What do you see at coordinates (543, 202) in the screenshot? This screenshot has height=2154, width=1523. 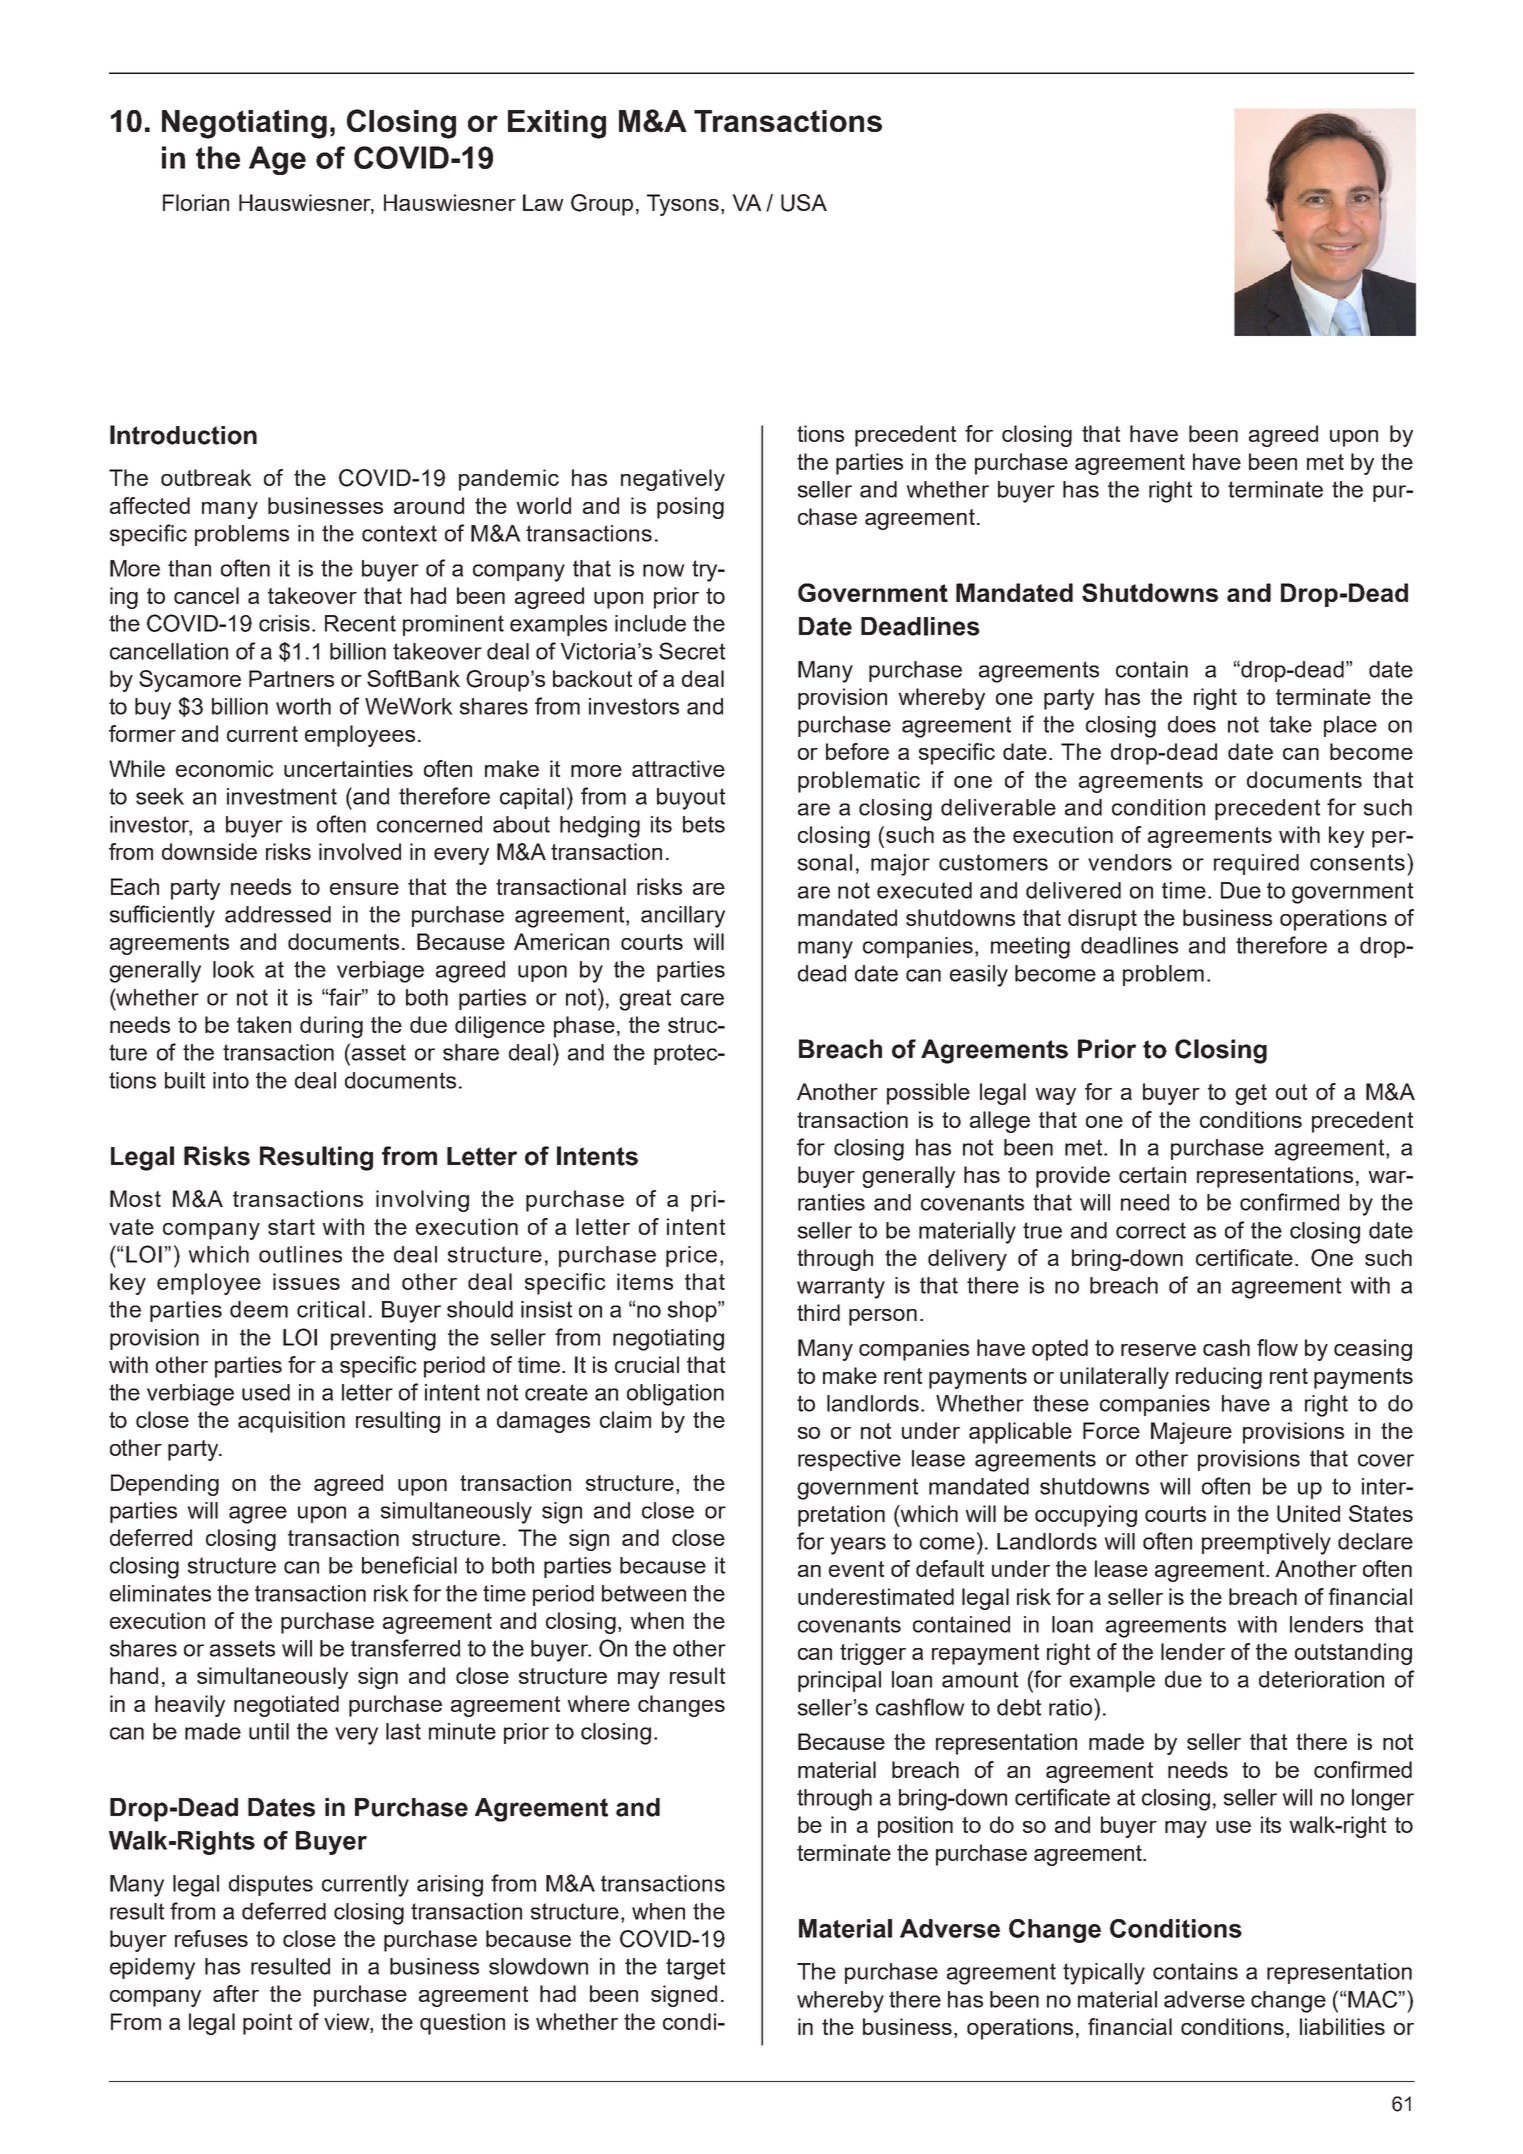 I see `Law` at bounding box center [543, 202].
